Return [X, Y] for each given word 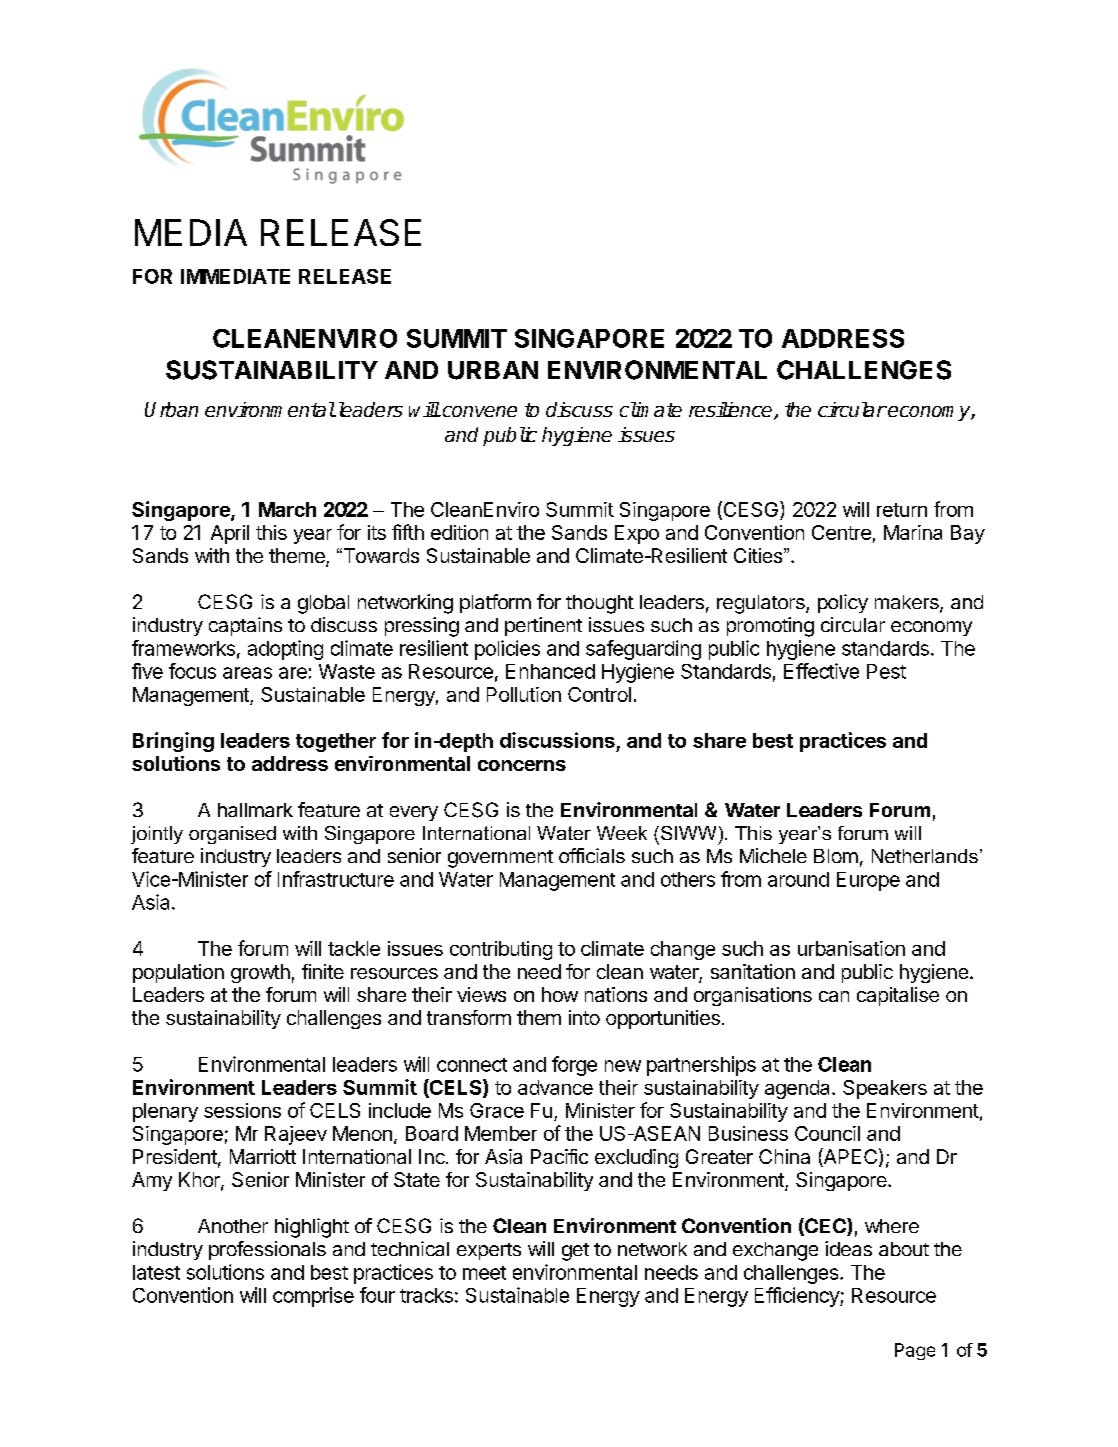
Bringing [173, 742]
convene [478, 411]
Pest [886, 671]
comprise [313, 1297]
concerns [522, 765]
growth [260, 973]
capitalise [898, 996]
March [287, 509]
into [584, 1017]
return [902, 510]
